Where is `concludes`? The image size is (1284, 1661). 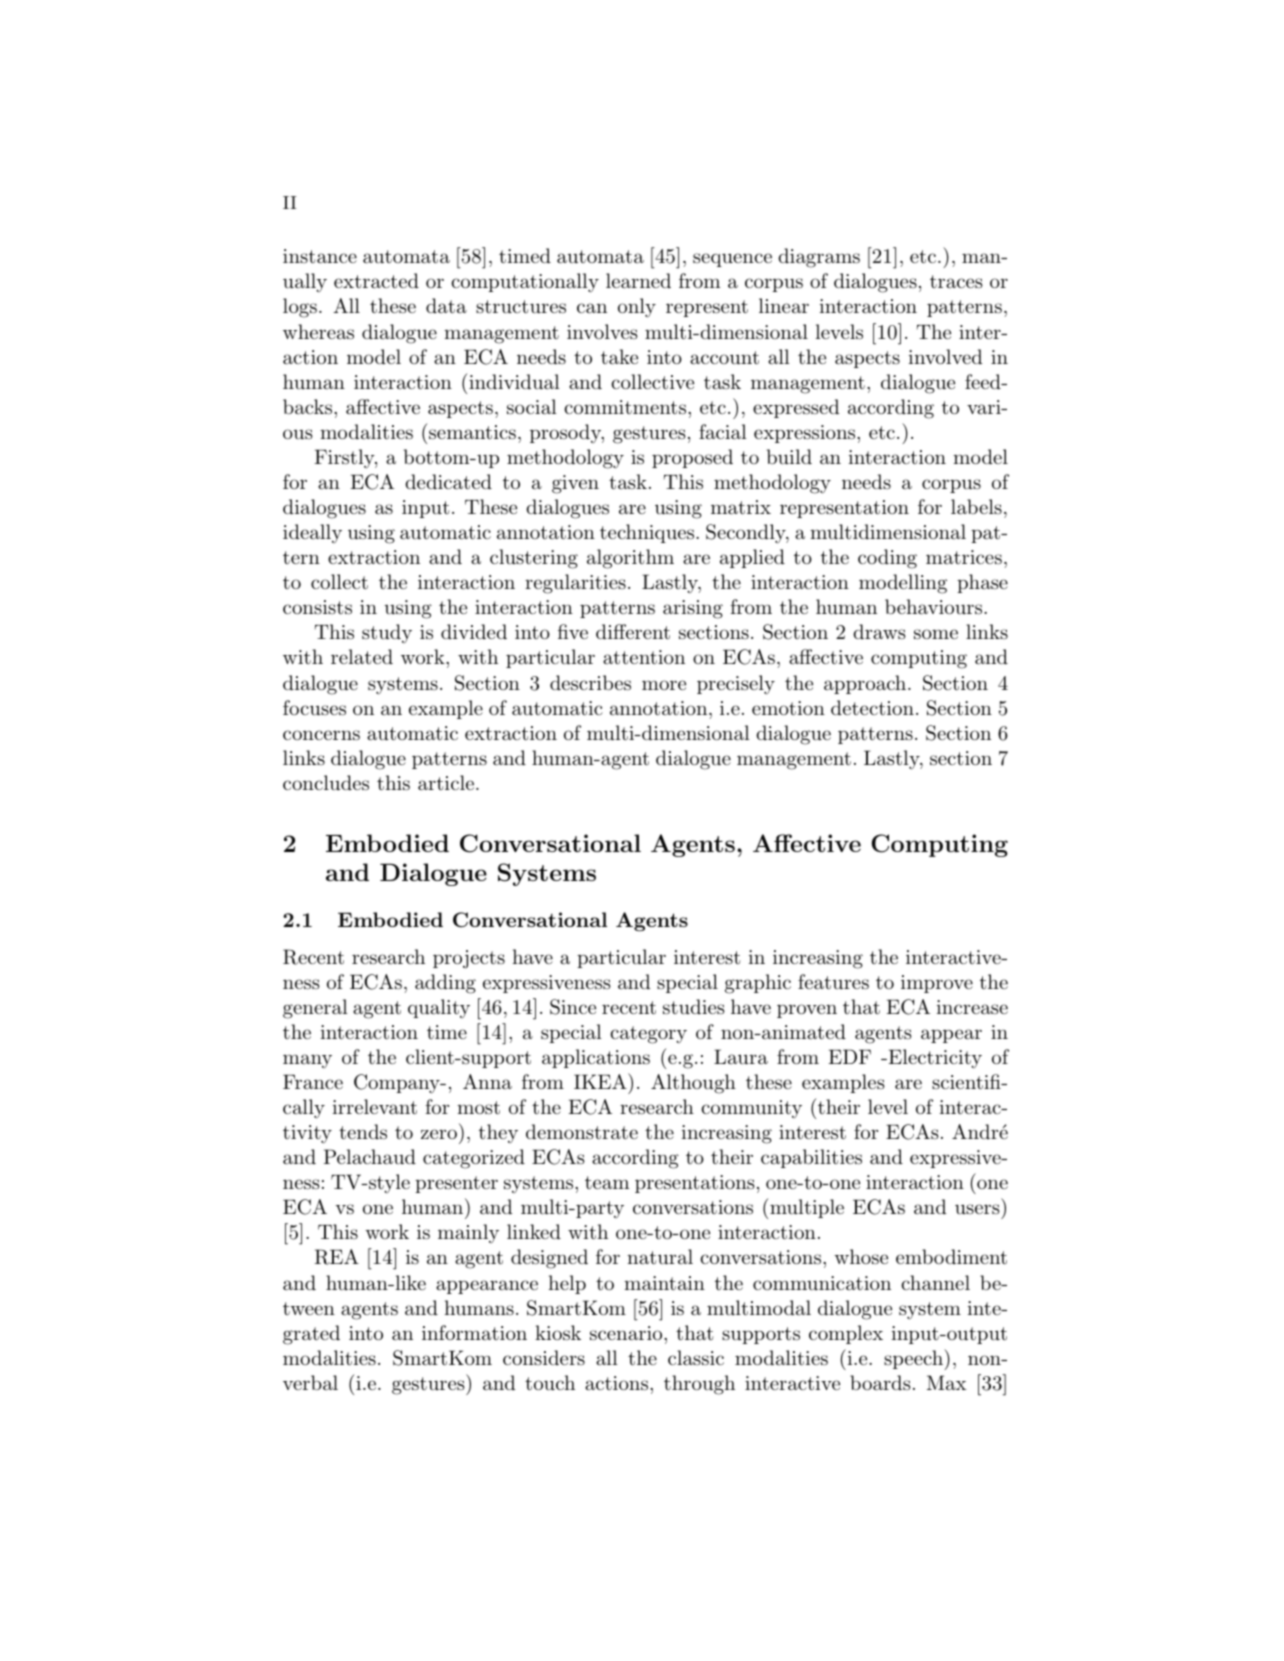 concludes is located at coordinates (326, 783).
